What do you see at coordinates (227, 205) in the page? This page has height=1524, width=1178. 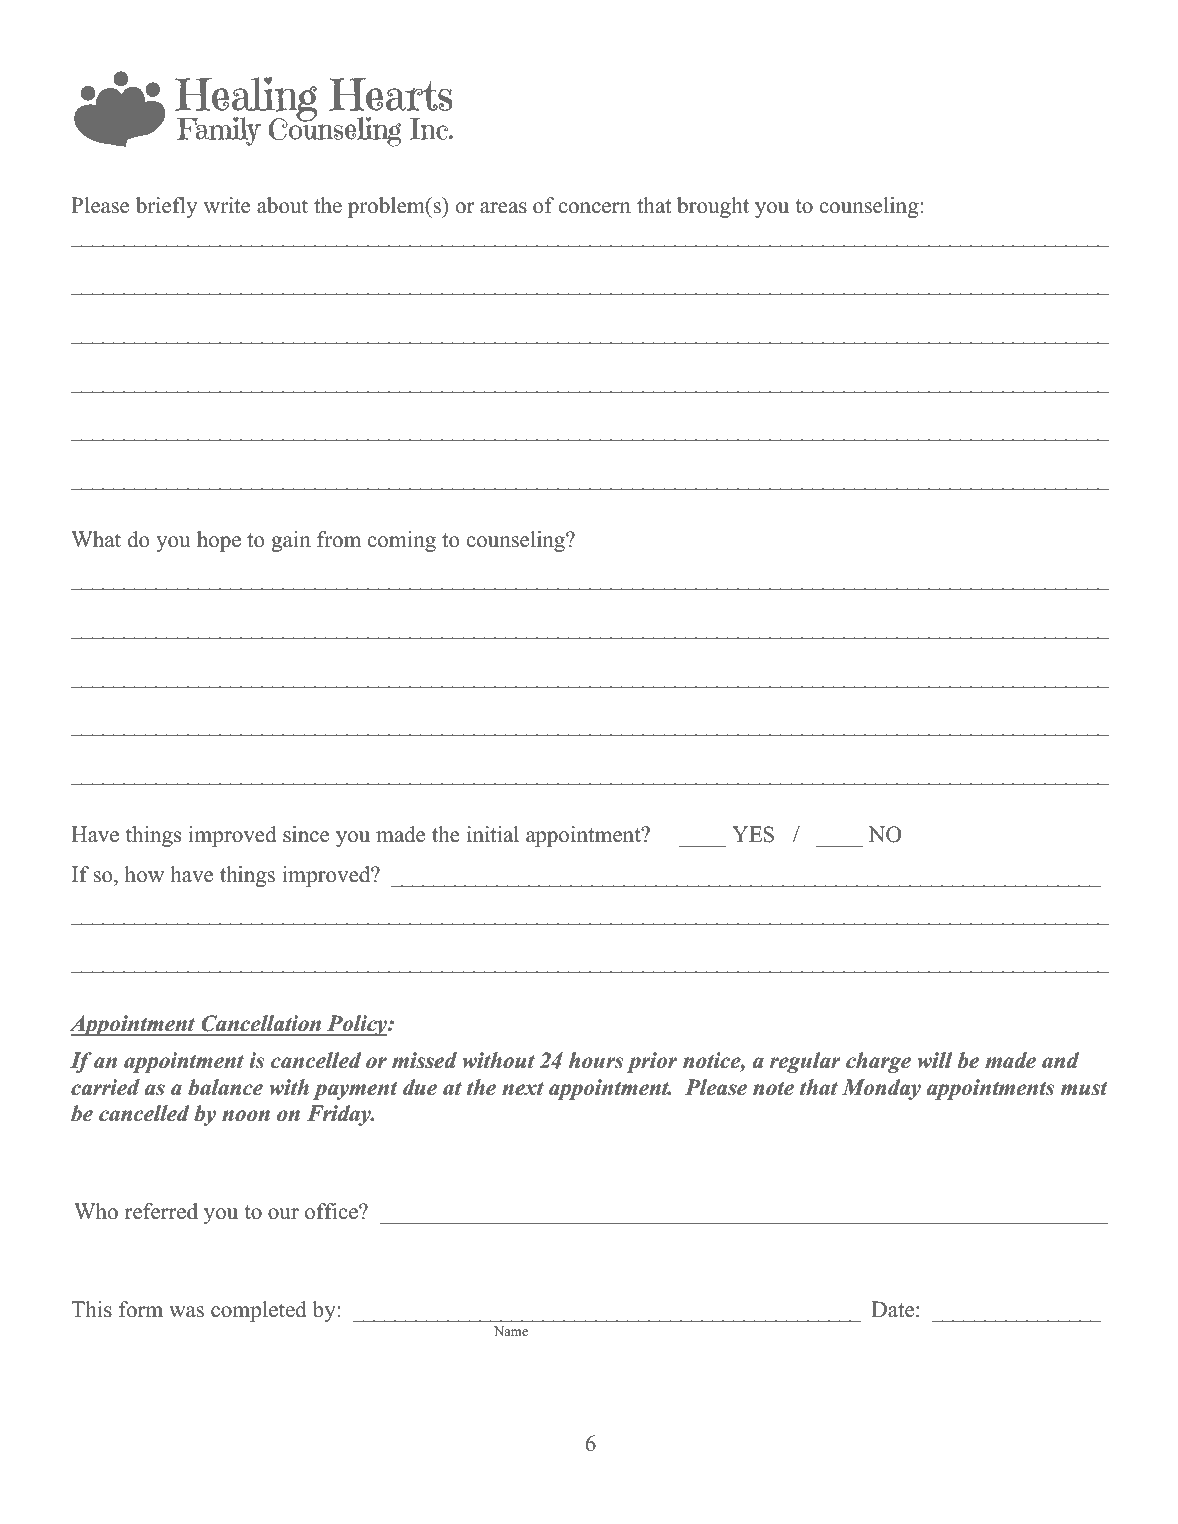 I see `write` at bounding box center [227, 205].
